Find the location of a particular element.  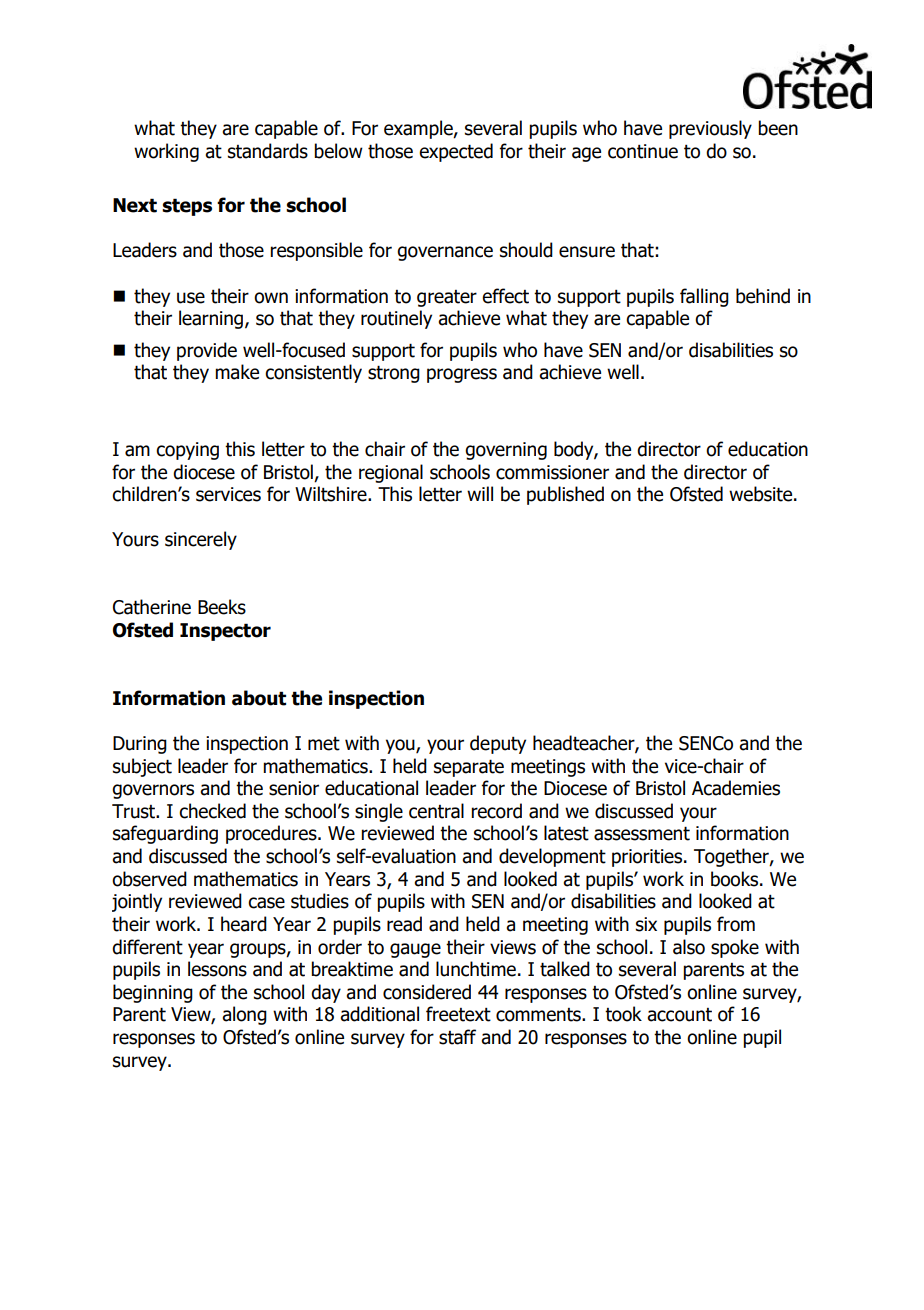

staff is located at coordinates (457, 1037).
